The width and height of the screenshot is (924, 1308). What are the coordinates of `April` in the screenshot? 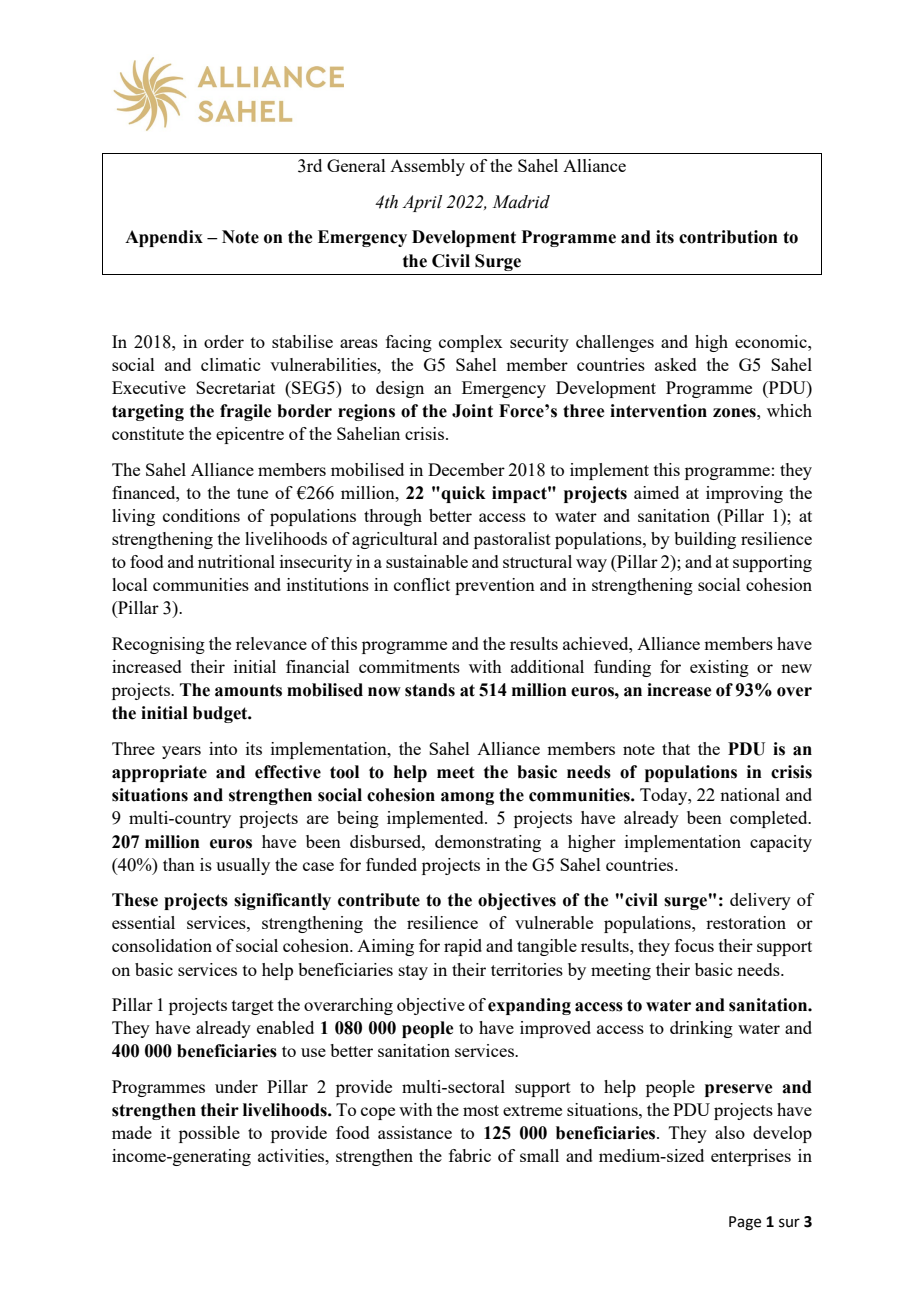 It's located at (422, 203).
